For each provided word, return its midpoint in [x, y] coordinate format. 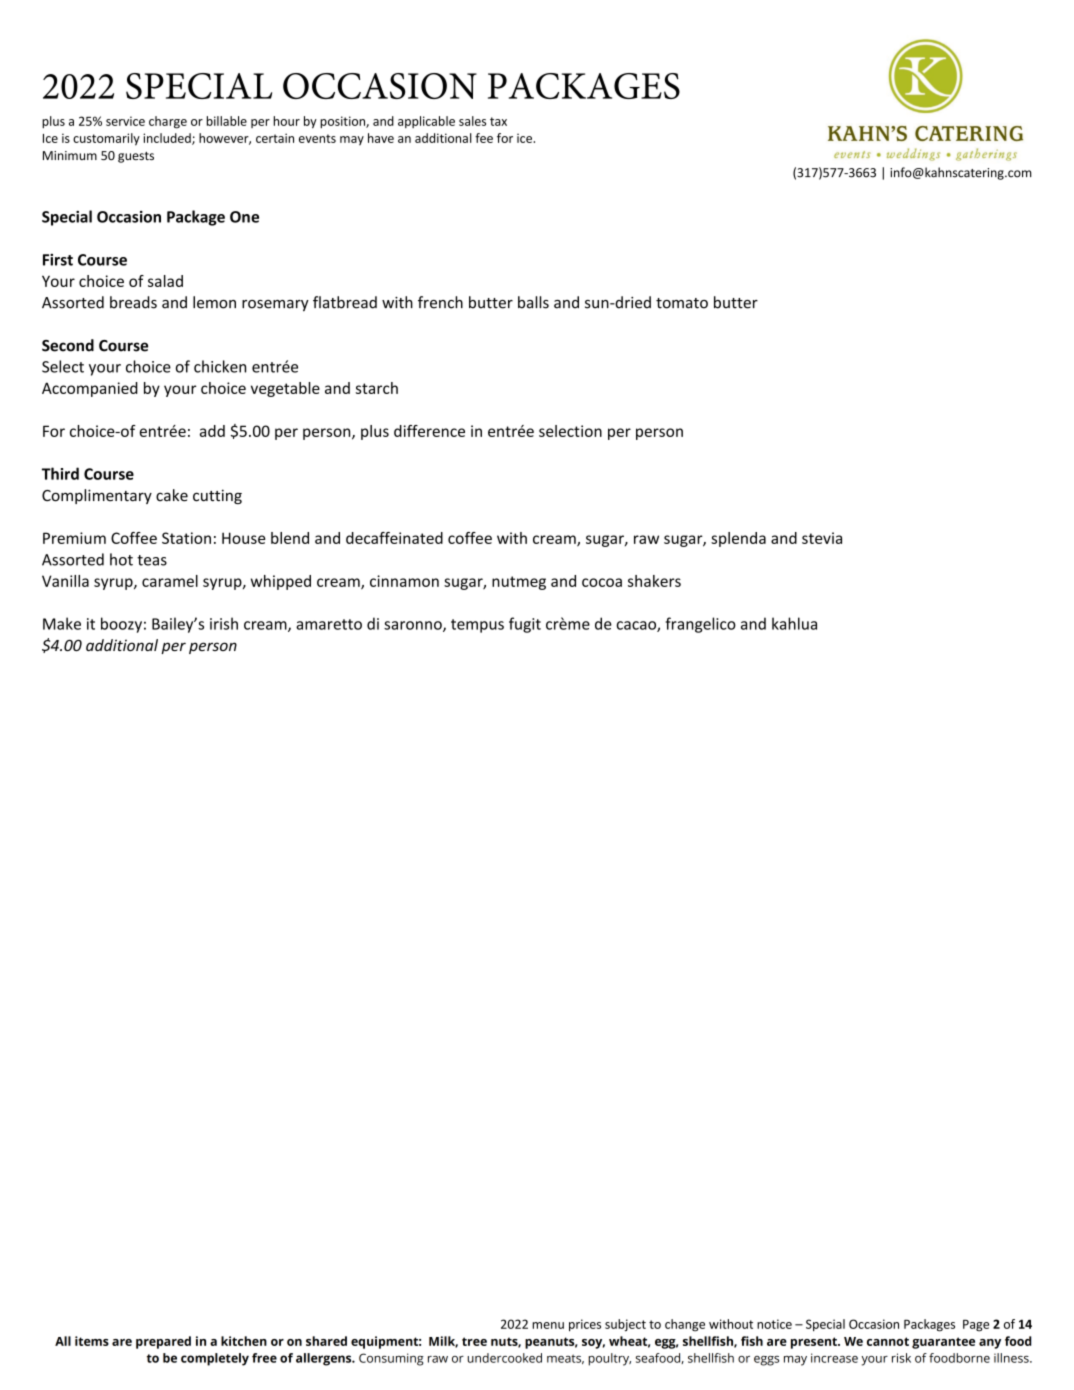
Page [976, 1325]
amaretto [329, 624]
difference [429, 431]
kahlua [794, 623]
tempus [477, 626]
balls [533, 302]
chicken [220, 366]
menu [548, 1325]
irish [224, 623]
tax [498, 121]
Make [62, 623]
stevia [822, 538]
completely [215, 1359]
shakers [654, 581]
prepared [163, 1342]
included [168, 139]
